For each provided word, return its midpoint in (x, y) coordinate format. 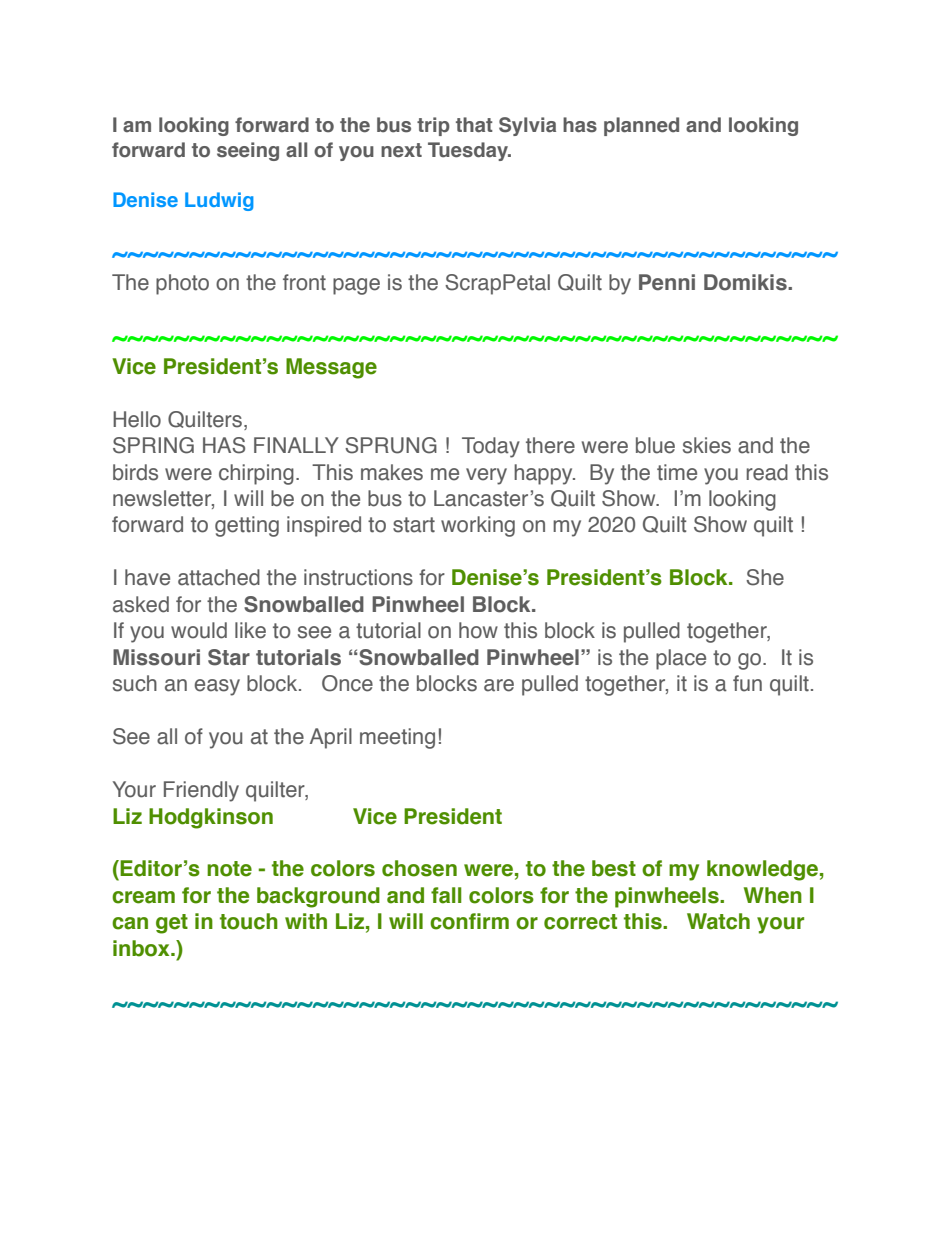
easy (217, 687)
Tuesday (469, 151)
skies (707, 445)
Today (491, 447)
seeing (248, 151)
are (499, 685)
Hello (137, 419)
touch (249, 921)
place (681, 659)
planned (641, 126)
